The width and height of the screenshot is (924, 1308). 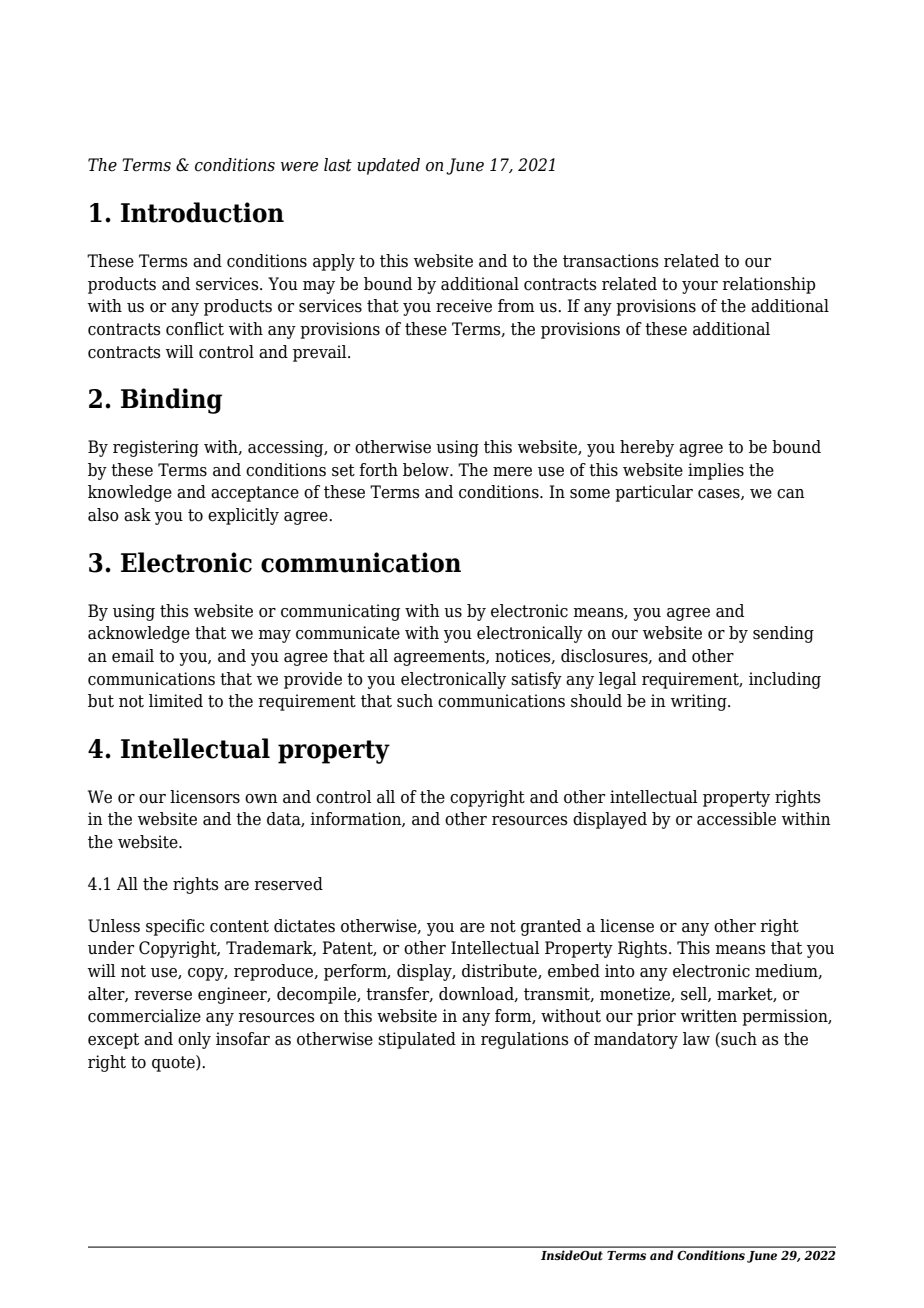 What do you see at coordinates (176, 701) in the screenshot?
I see `limited` at bounding box center [176, 701].
